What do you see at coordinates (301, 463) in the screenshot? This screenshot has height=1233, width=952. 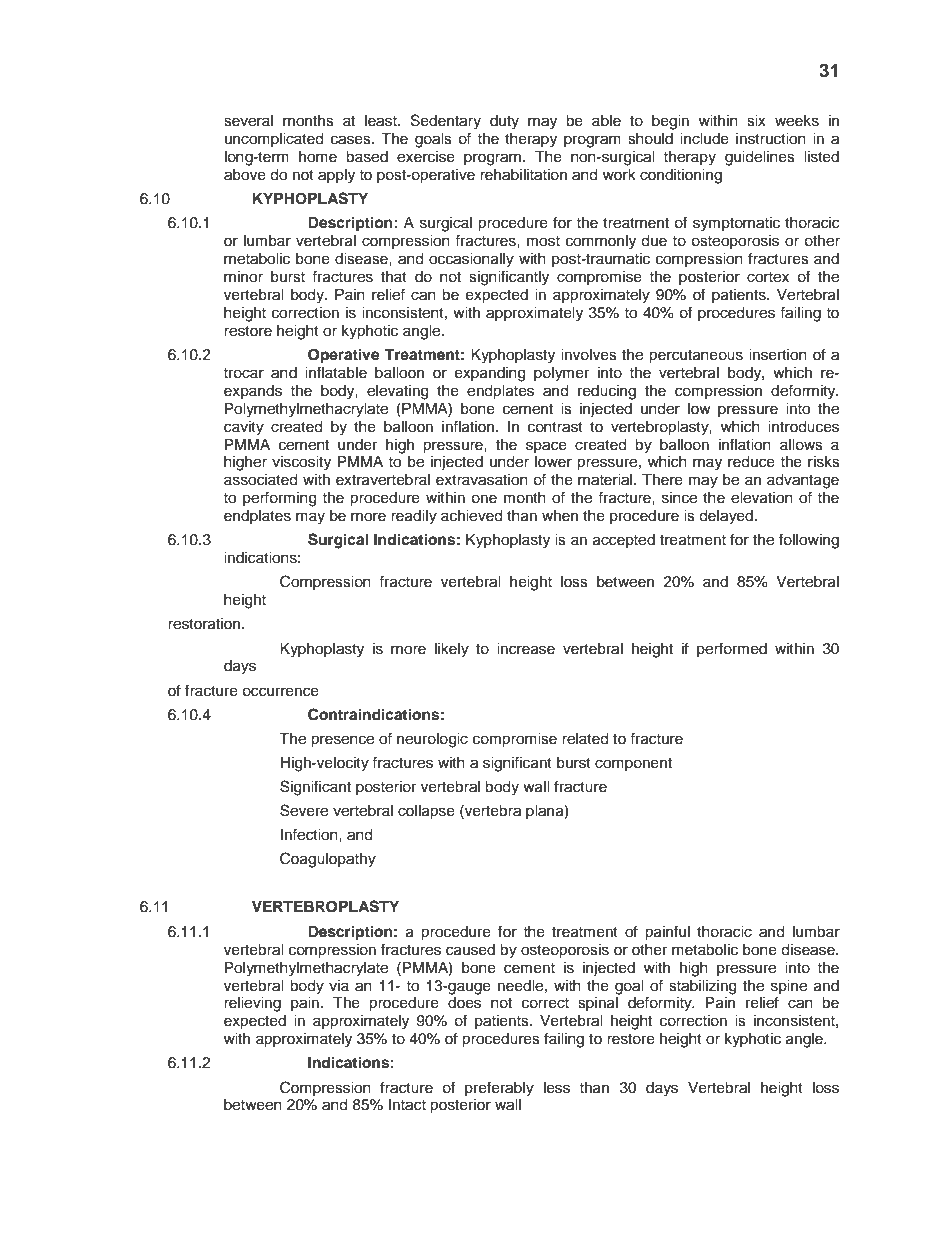 I see `viscosity` at bounding box center [301, 463].
